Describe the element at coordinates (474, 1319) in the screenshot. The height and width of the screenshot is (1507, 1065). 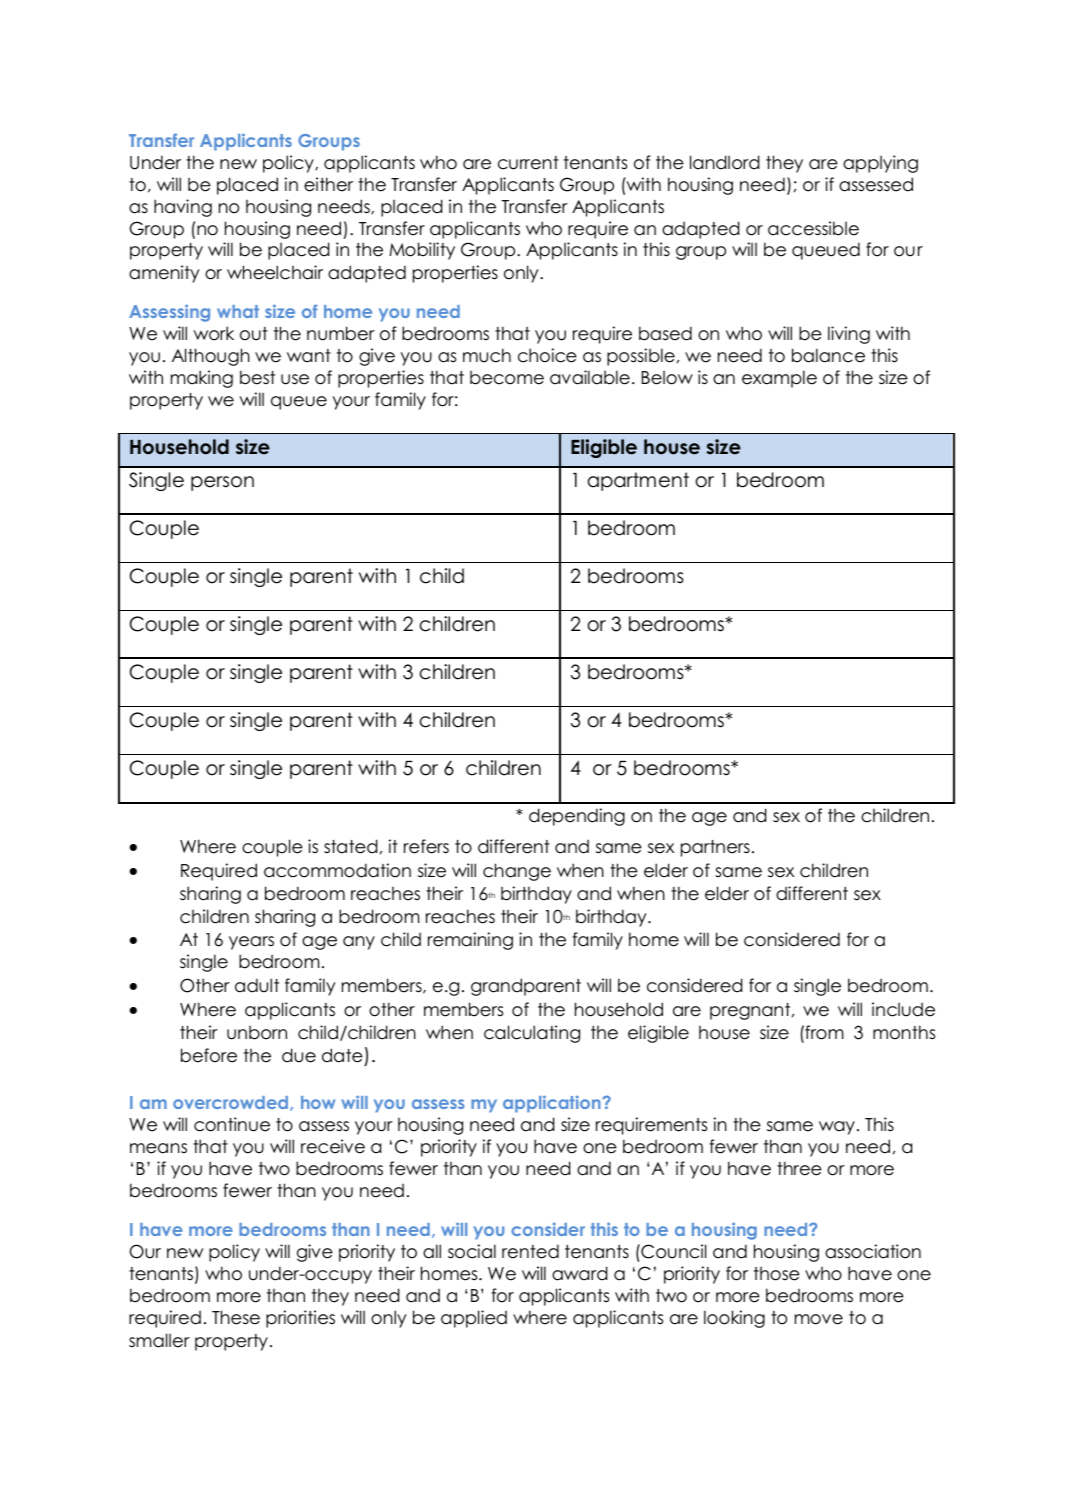
I see `applied` at that location.
